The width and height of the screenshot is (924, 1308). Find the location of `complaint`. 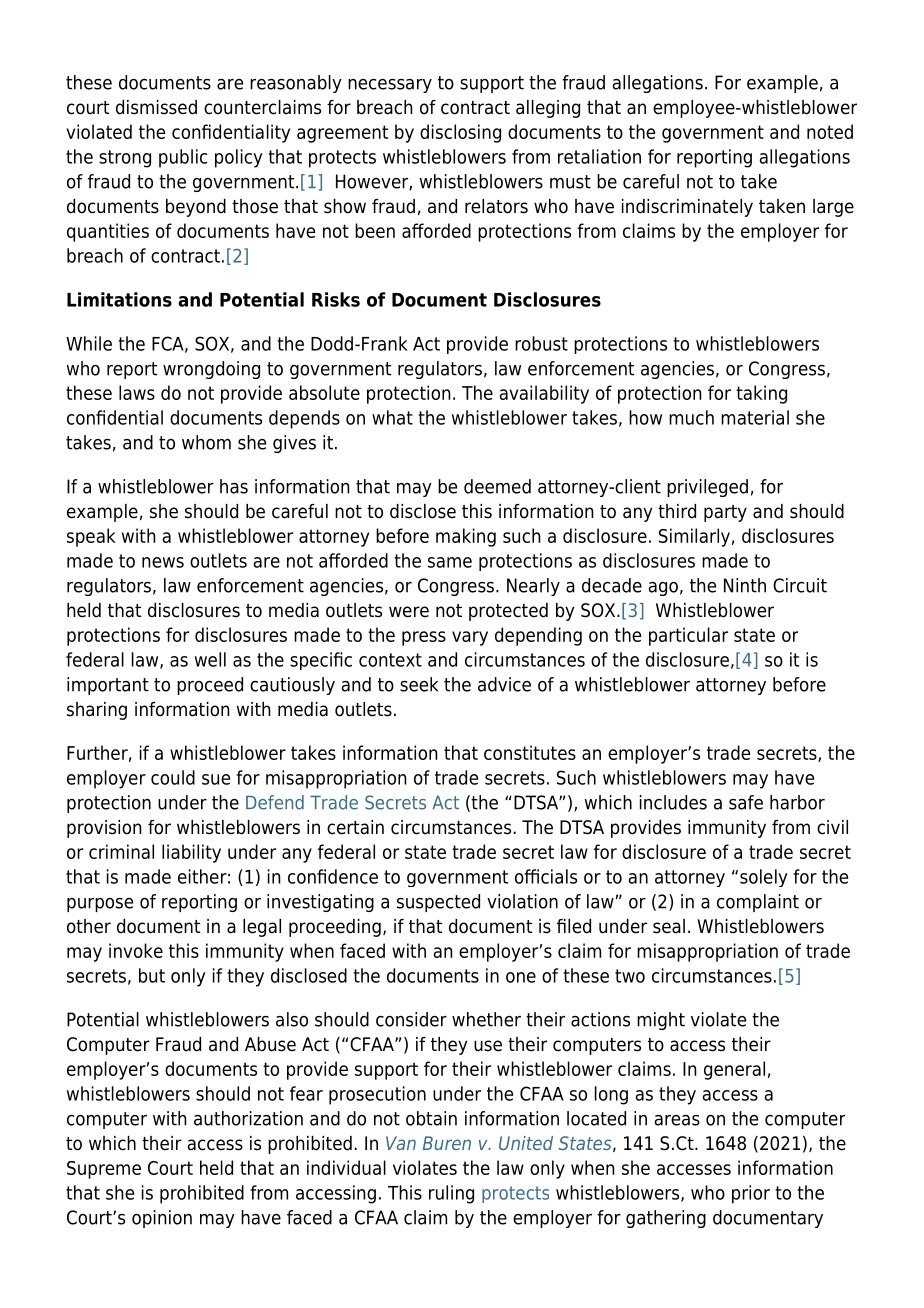

complaint is located at coordinates (758, 903).
